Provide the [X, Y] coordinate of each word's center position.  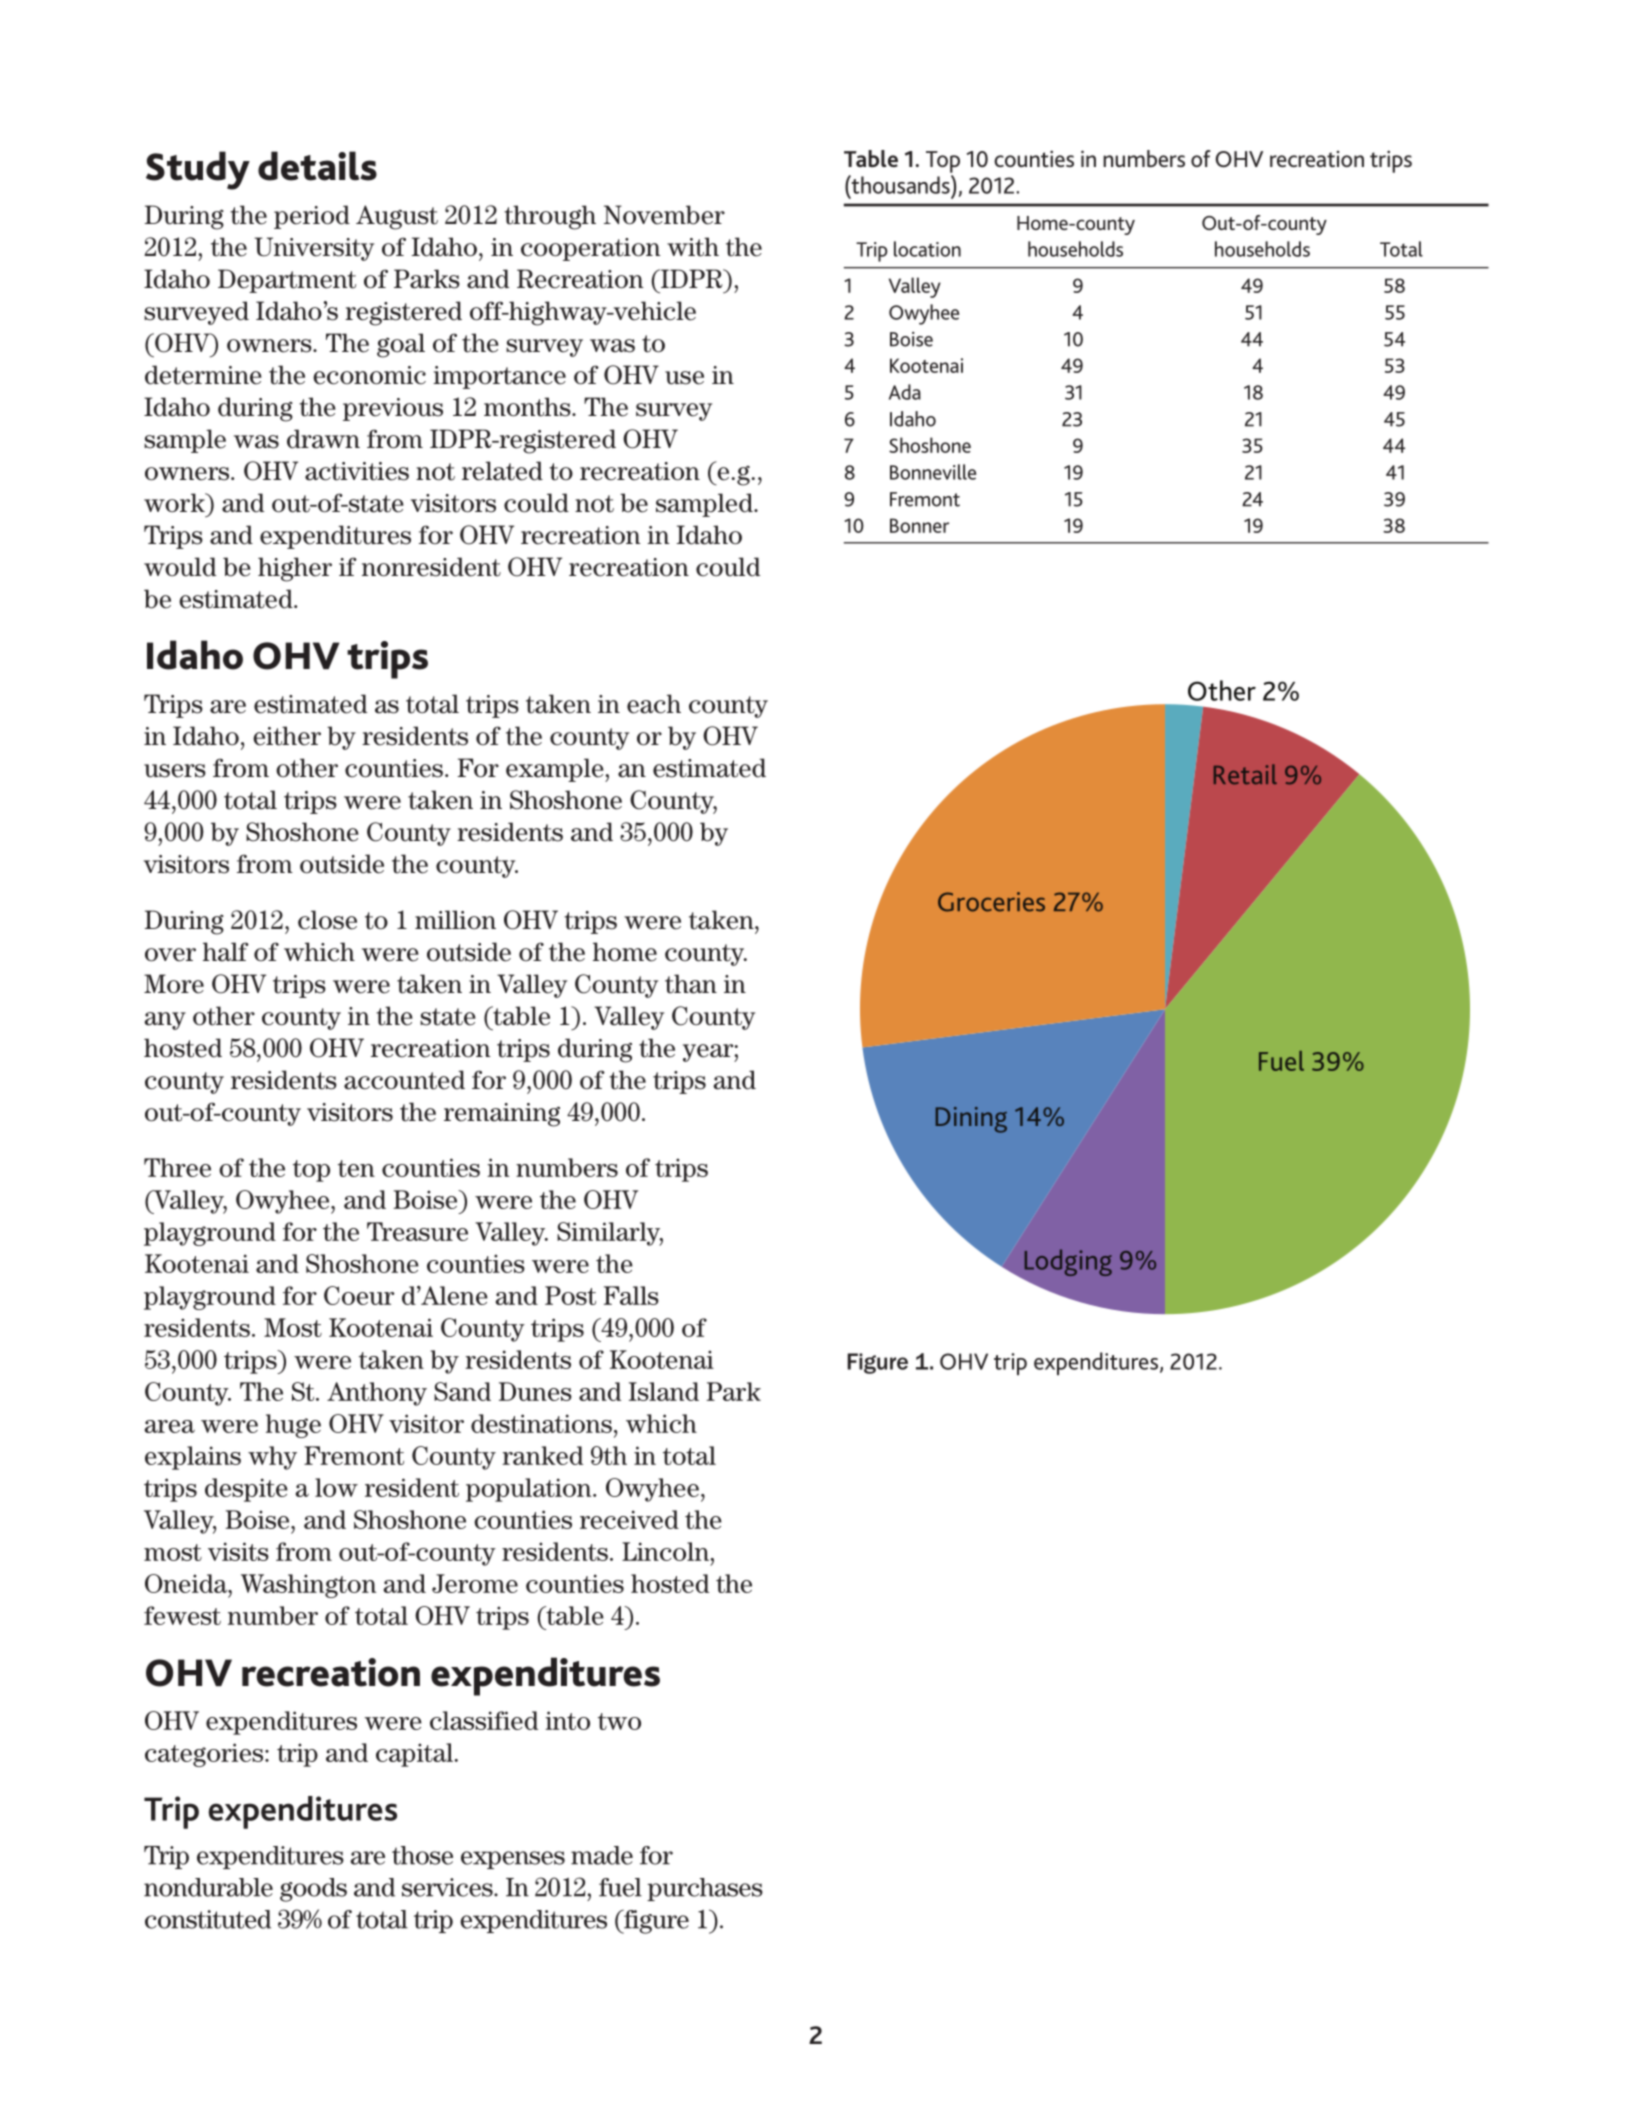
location [927, 249]
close [327, 920]
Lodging [1068, 1262]
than [691, 984]
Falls [631, 1295]
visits [238, 1551]
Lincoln [666, 1551]
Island [664, 1391]
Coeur [359, 1295]
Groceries [991, 902]
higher [295, 569]
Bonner [919, 525]
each [654, 704]
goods [313, 1890]
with [693, 247]
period [312, 217]
